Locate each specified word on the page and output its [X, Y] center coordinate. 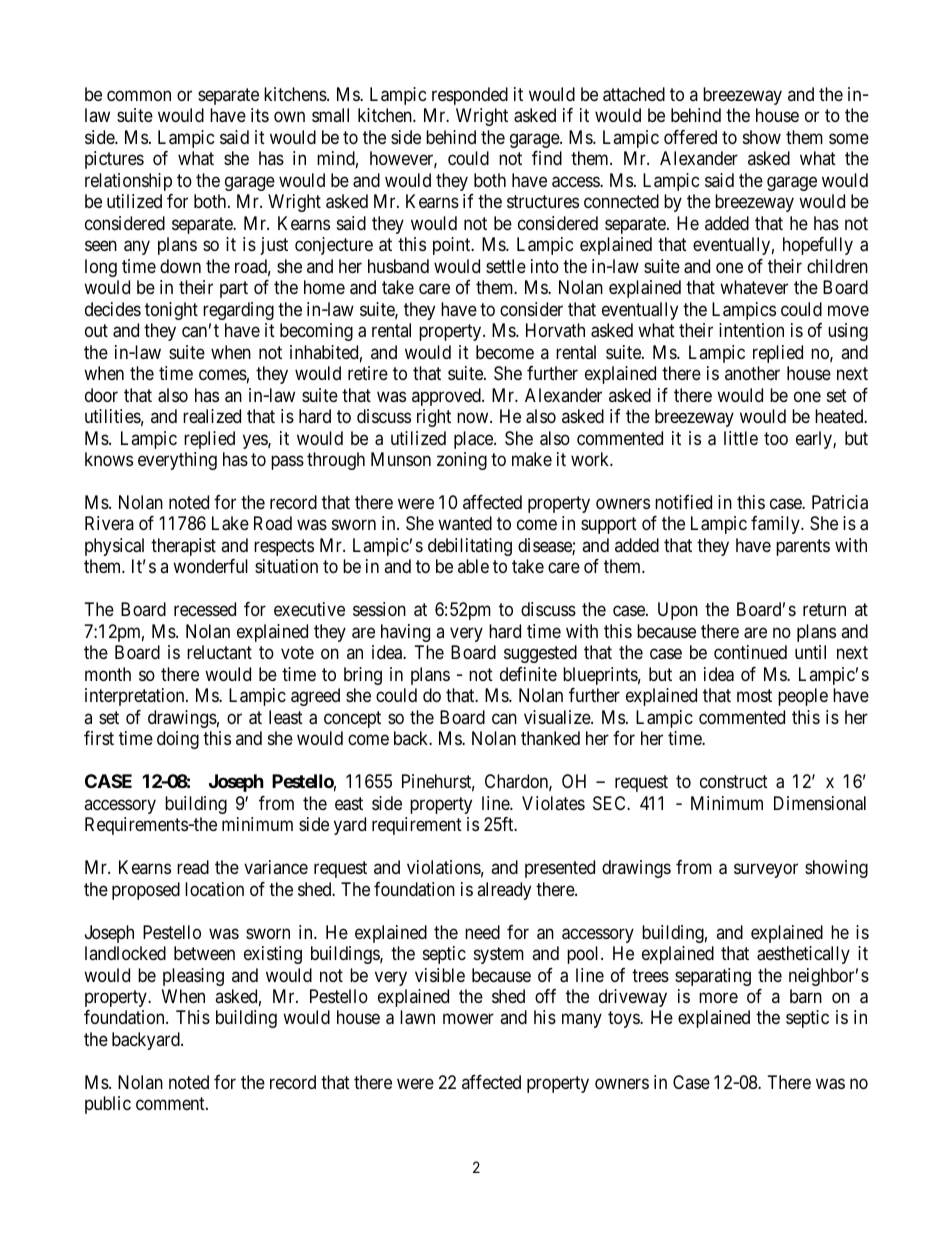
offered [690, 137]
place [474, 440]
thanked [550, 738]
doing [178, 740]
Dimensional [820, 803]
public [108, 1105]
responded [470, 96]
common [139, 95]
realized [212, 416]
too [776, 438]
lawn [417, 1017]
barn [806, 996]
